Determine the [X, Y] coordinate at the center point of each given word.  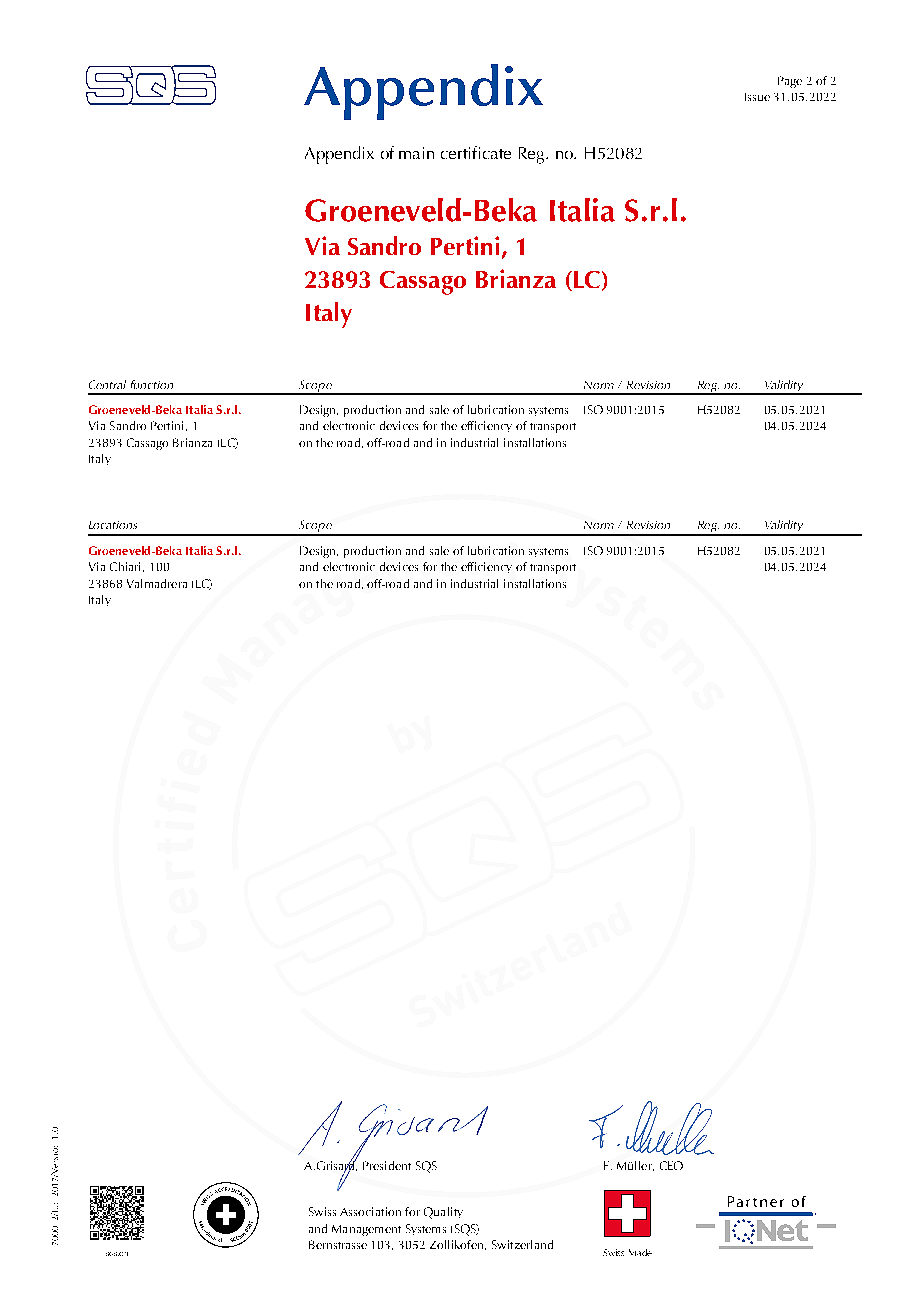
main [416, 153]
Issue [757, 97]
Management [366, 1230]
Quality [443, 1213]
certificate [476, 152]
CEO [671, 1165]
